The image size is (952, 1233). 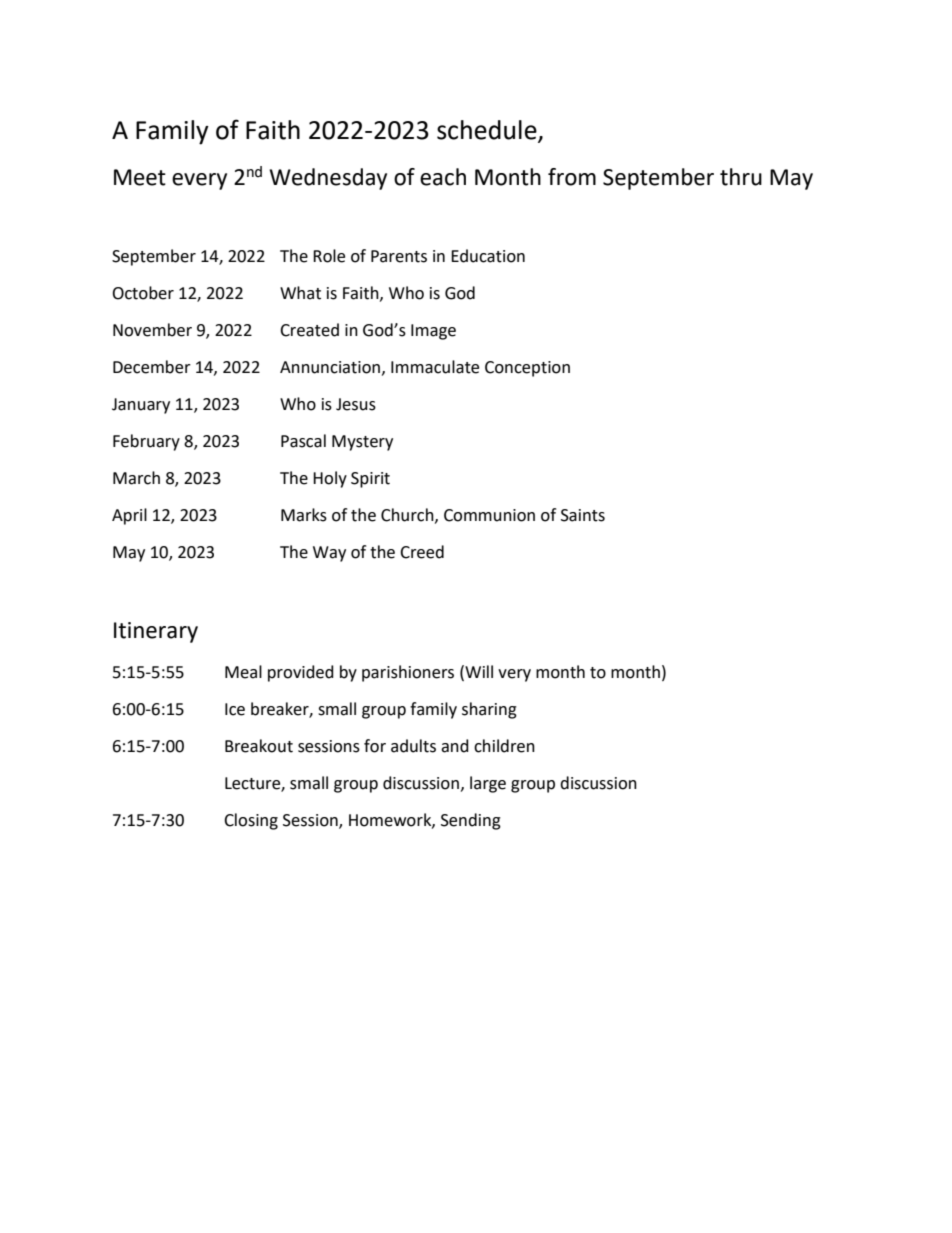 I want to click on Meet, so click(x=140, y=177).
